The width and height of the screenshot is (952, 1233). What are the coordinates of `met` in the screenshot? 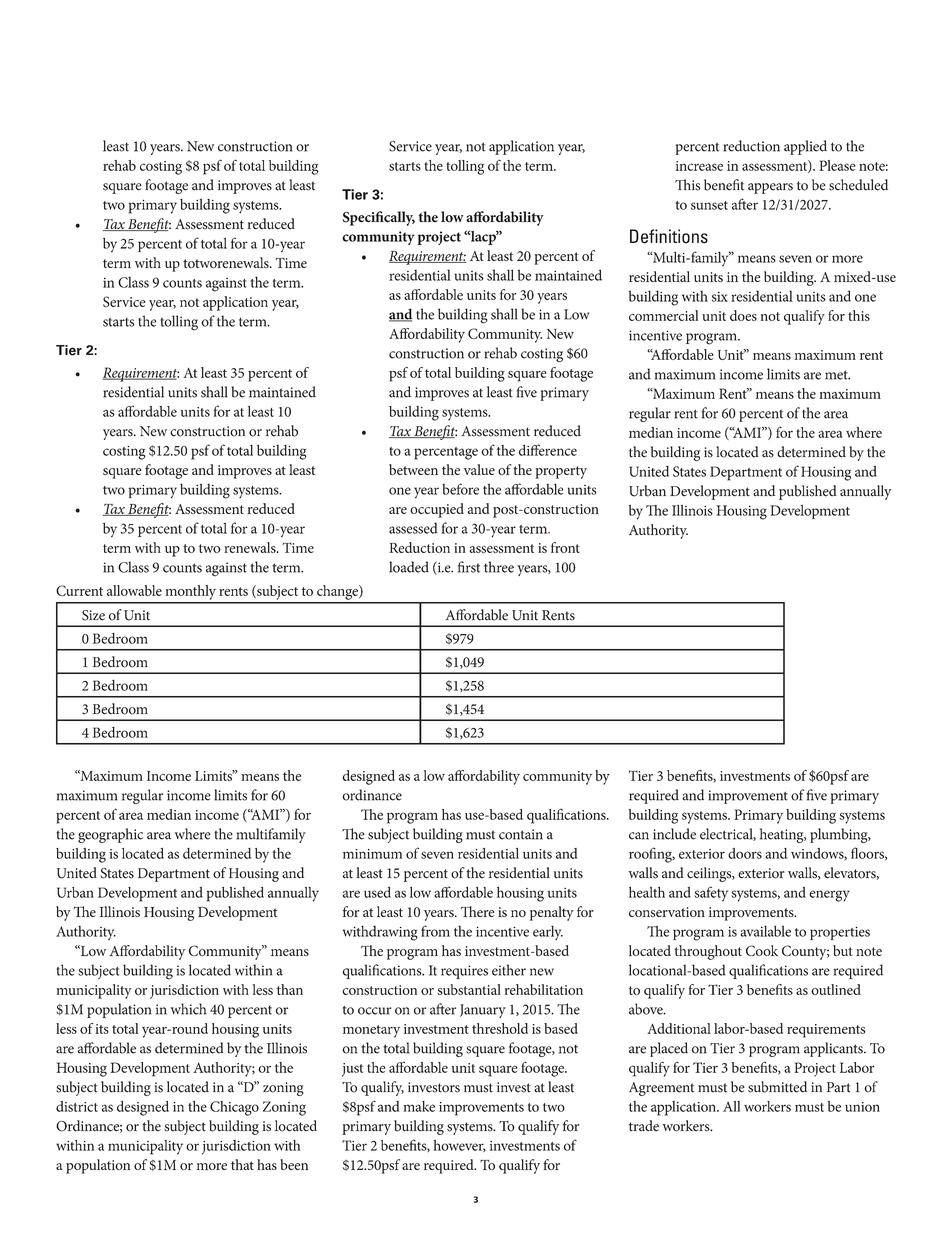 It's located at (837, 375).
